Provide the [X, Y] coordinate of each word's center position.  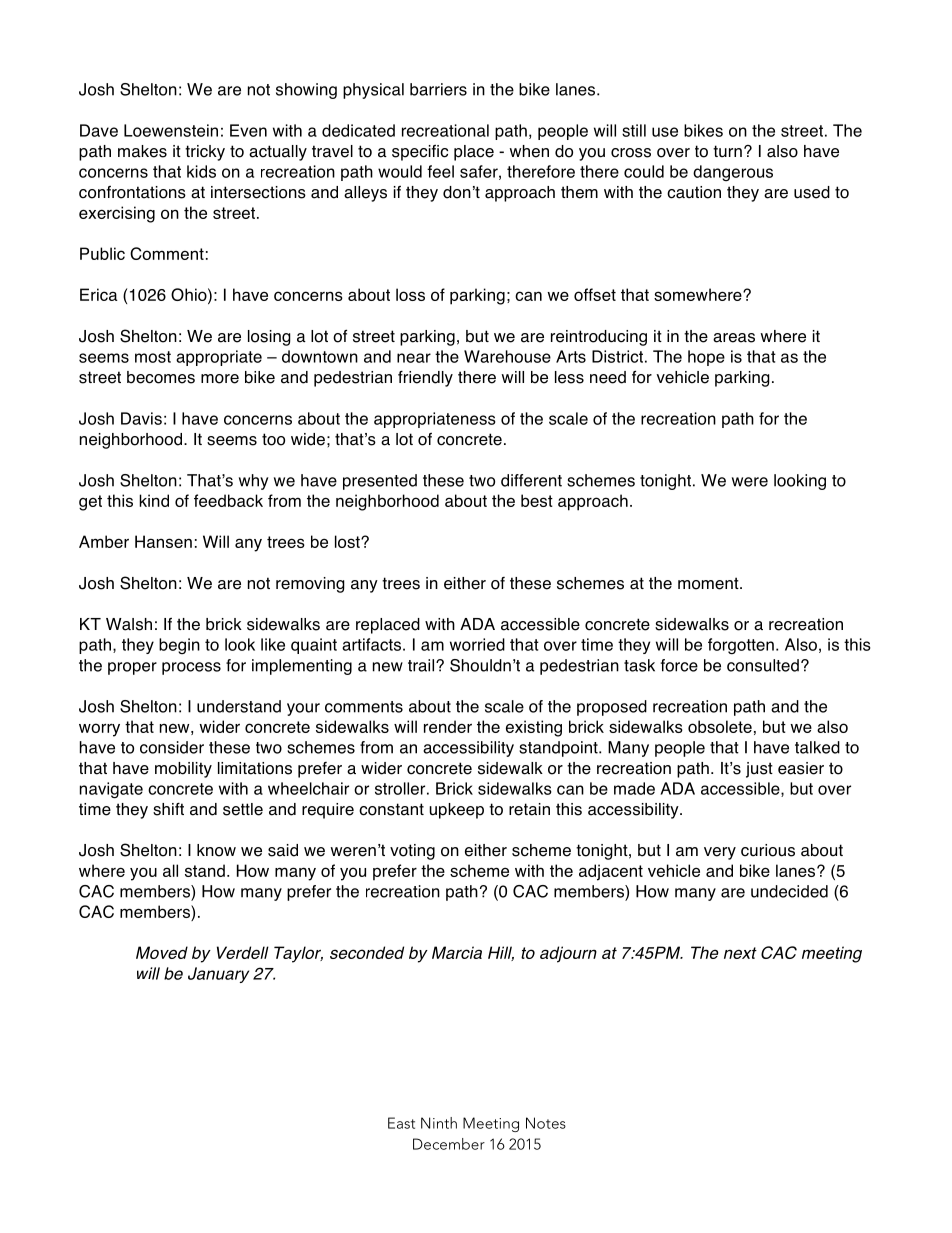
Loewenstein [171, 130]
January [218, 975]
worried [477, 644]
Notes [546, 1123]
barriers [438, 89]
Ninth [439, 1123]
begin [179, 646]
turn [727, 151]
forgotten [741, 646]
